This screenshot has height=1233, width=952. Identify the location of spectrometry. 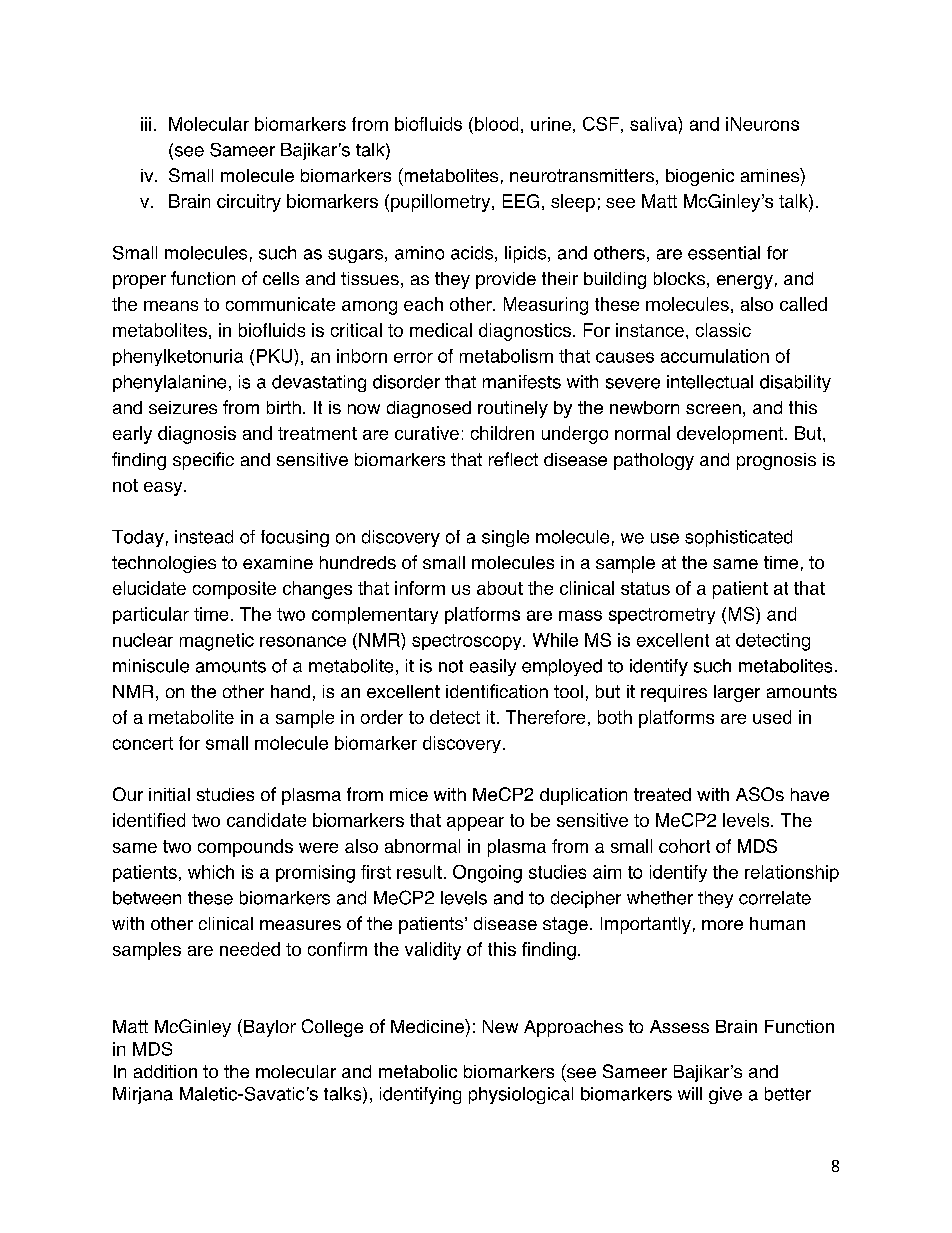
(662, 616).
